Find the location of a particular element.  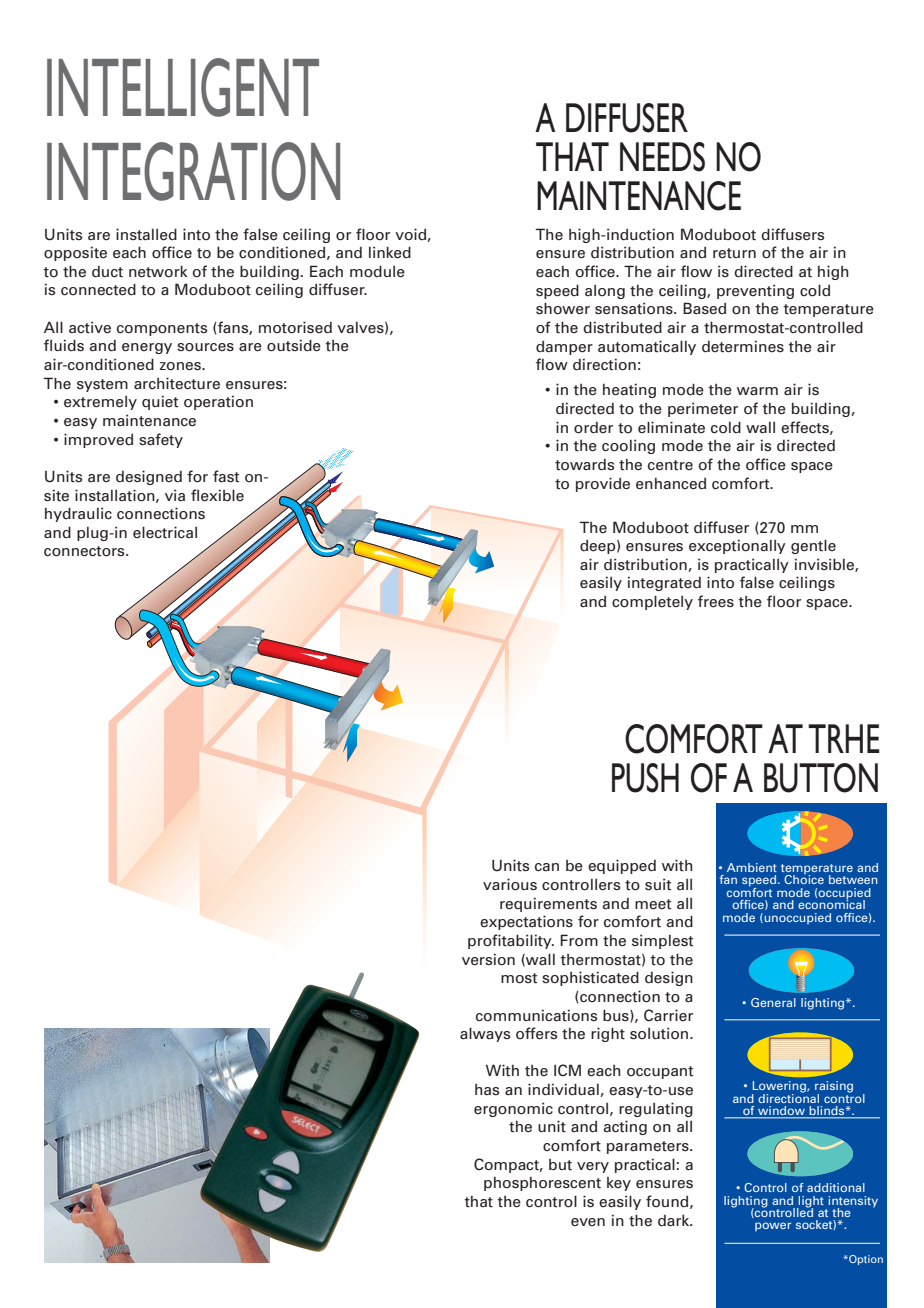

linked is located at coordinates (390, 252).
